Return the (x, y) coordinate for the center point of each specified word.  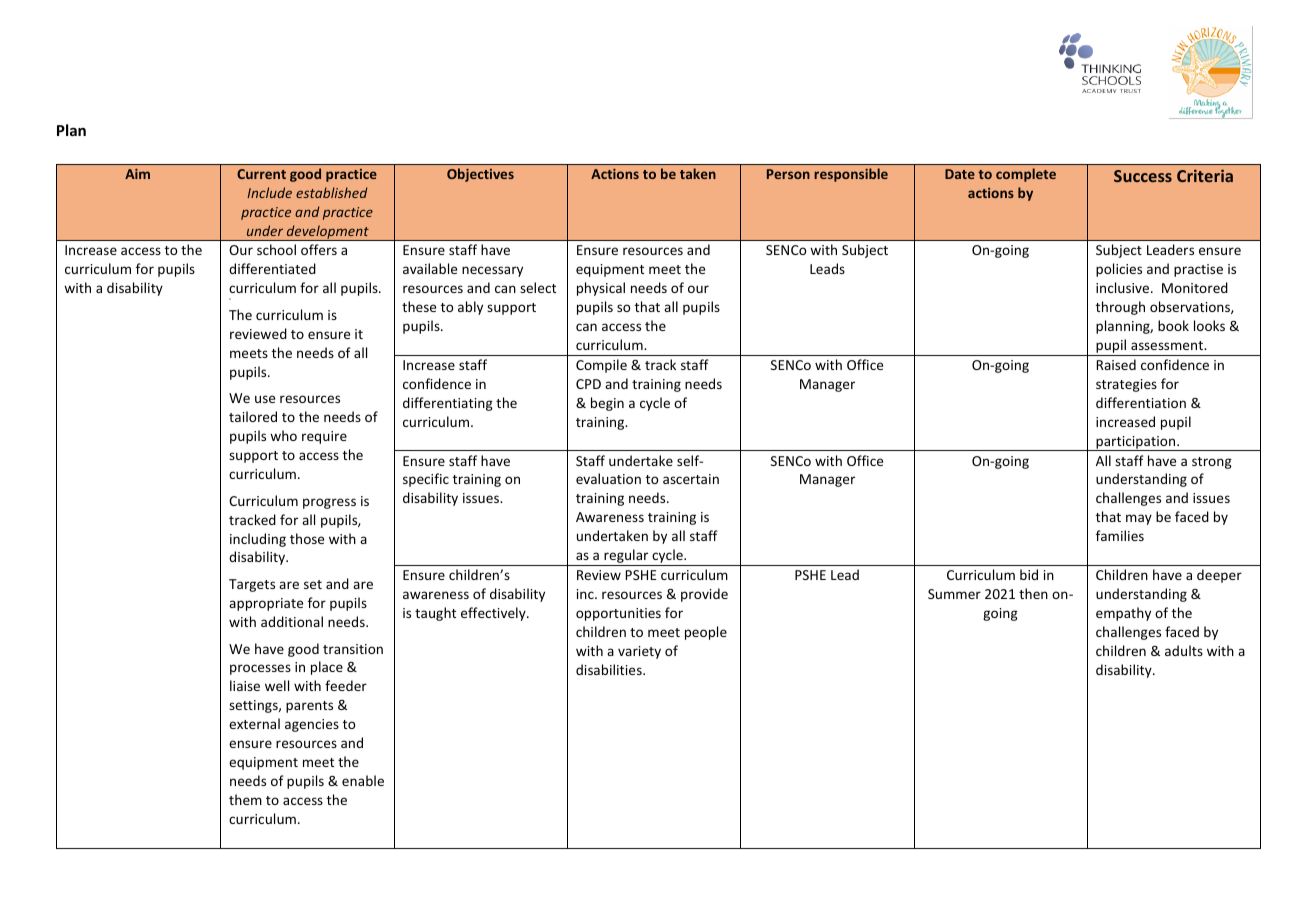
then (1033, 593)
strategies (1126, 385)
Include (269, 192)
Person (788, 174)
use (265, 399)
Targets (252, 585)
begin (607, 404)
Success (1143, 176)
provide (704, 595)
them (245, 799)
